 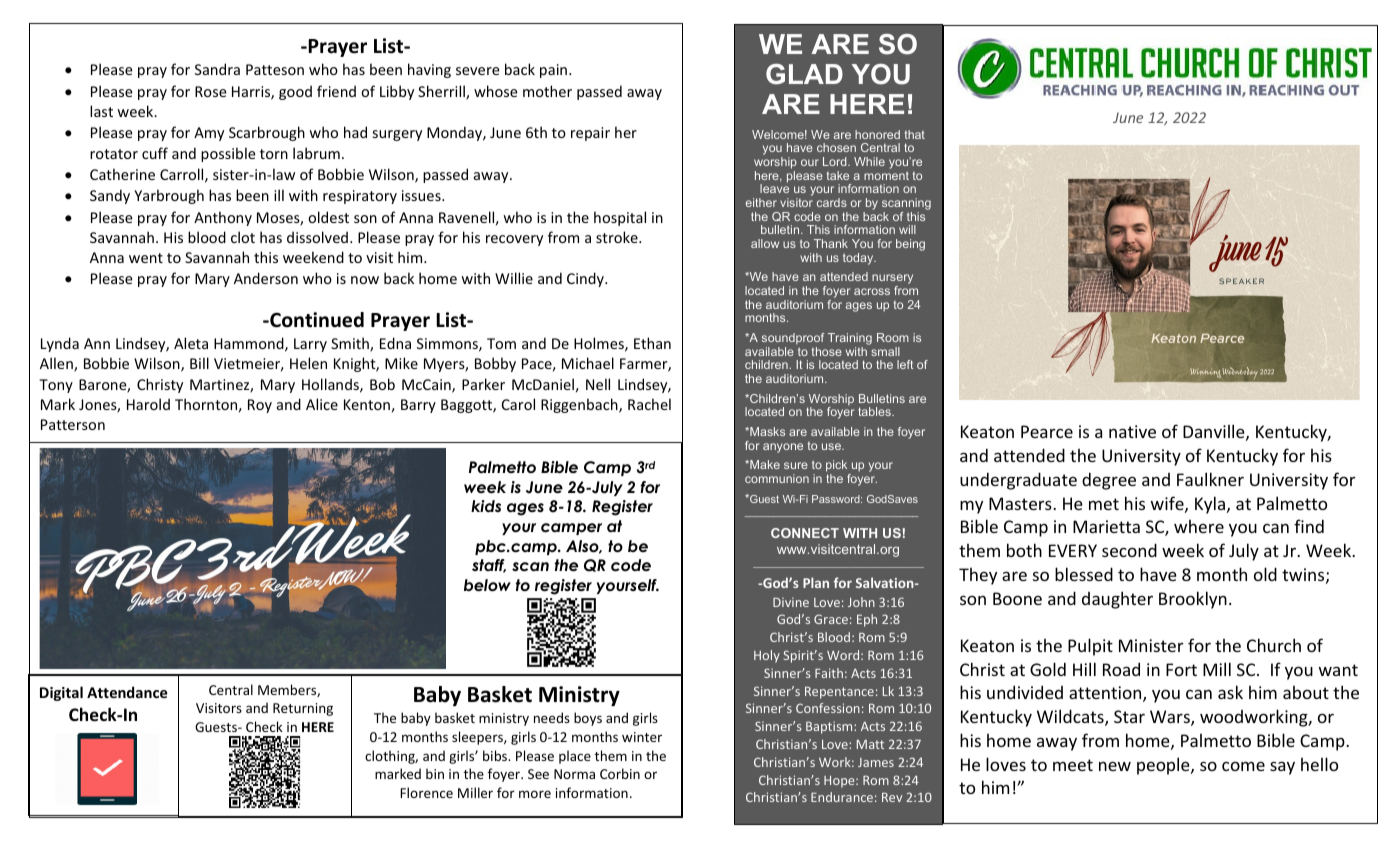 What do you see at coordinates (211, 91) in the screenshot?
I see `Rose` at bounding box center [211, 91].
